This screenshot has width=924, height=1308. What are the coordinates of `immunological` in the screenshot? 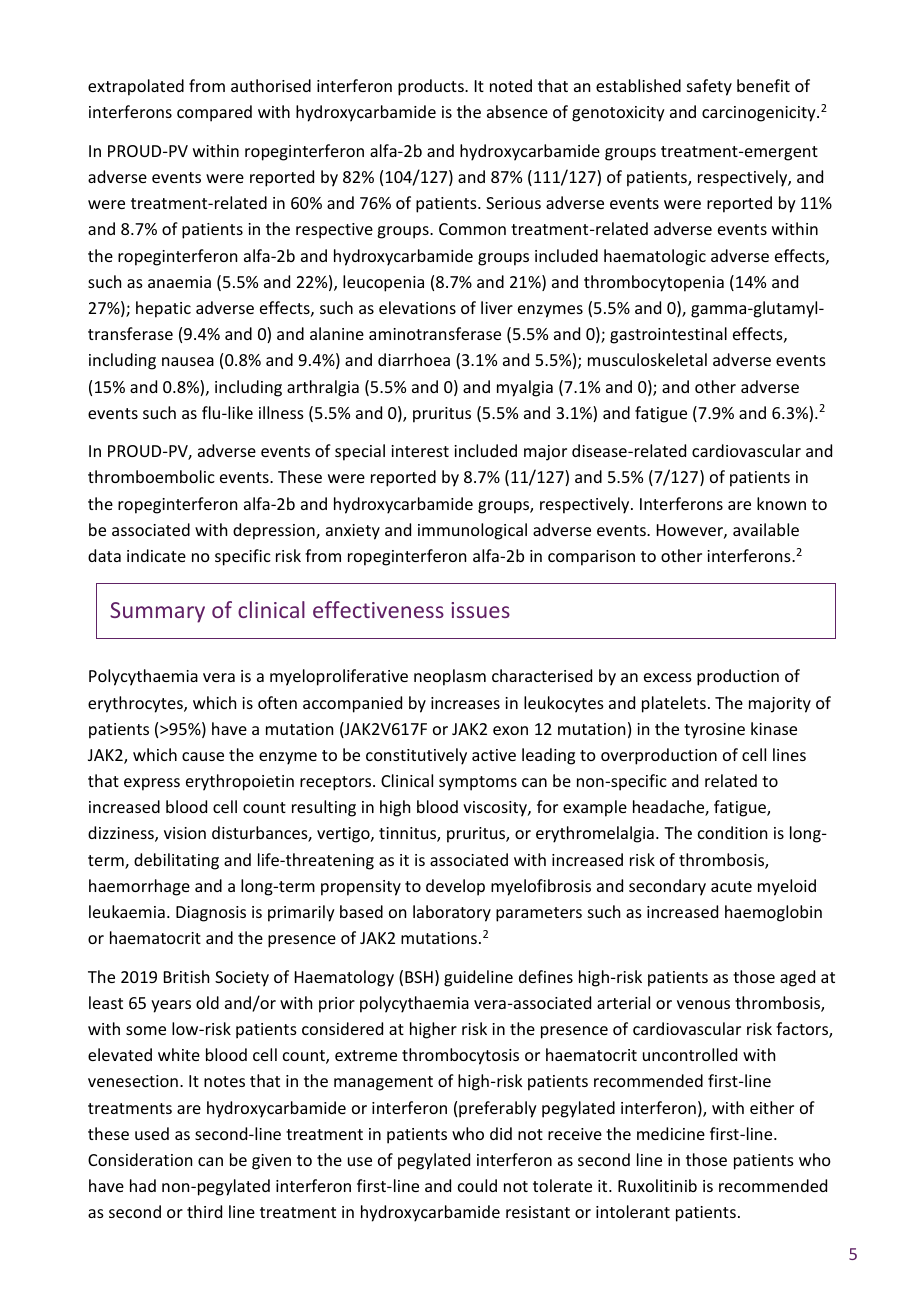 It's located at (472, 531).
